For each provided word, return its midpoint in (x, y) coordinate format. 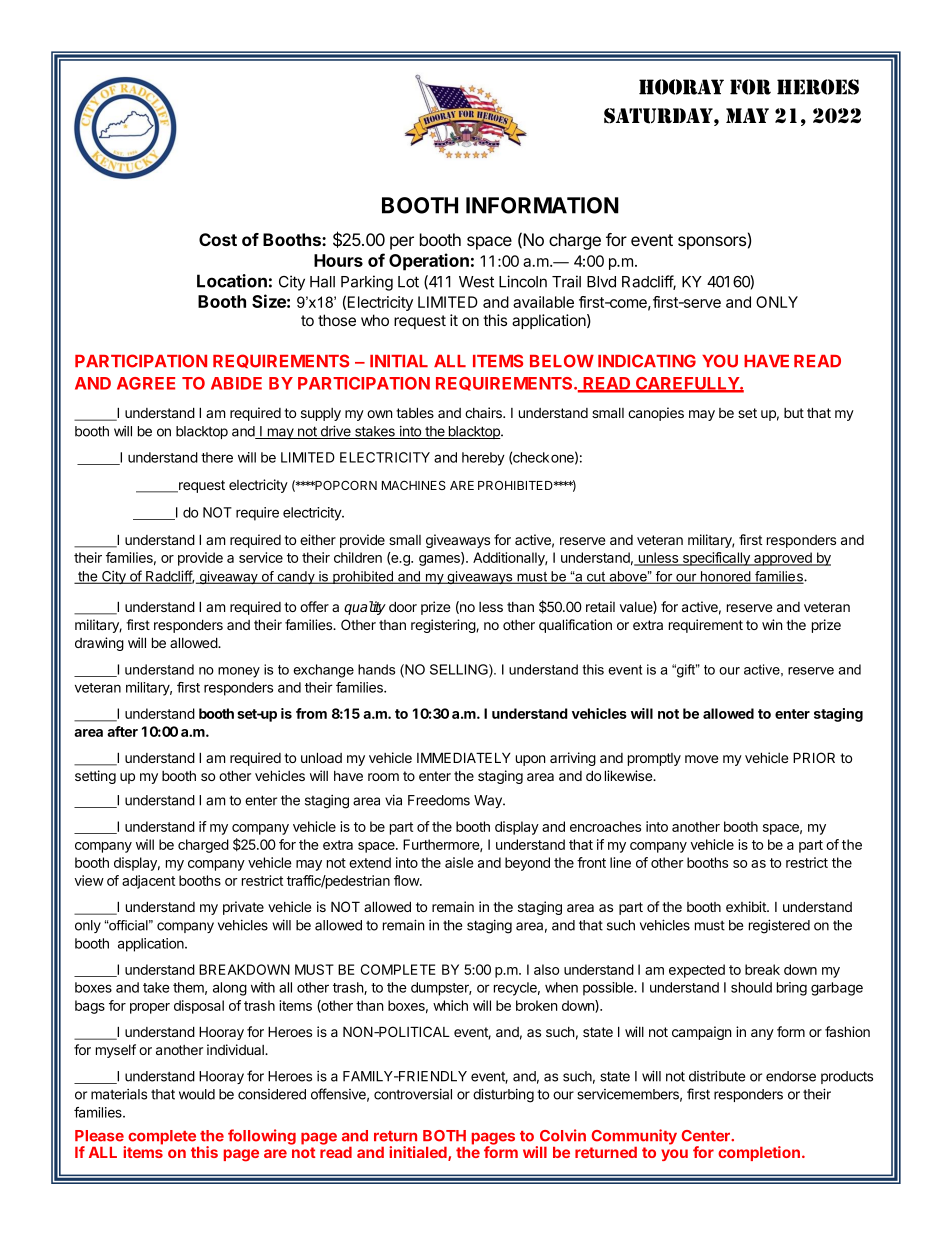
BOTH (444, 1136)
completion (759, 1153)
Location (232, 281)
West (476, 282)
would (197, 1094)
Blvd (601, 282)
